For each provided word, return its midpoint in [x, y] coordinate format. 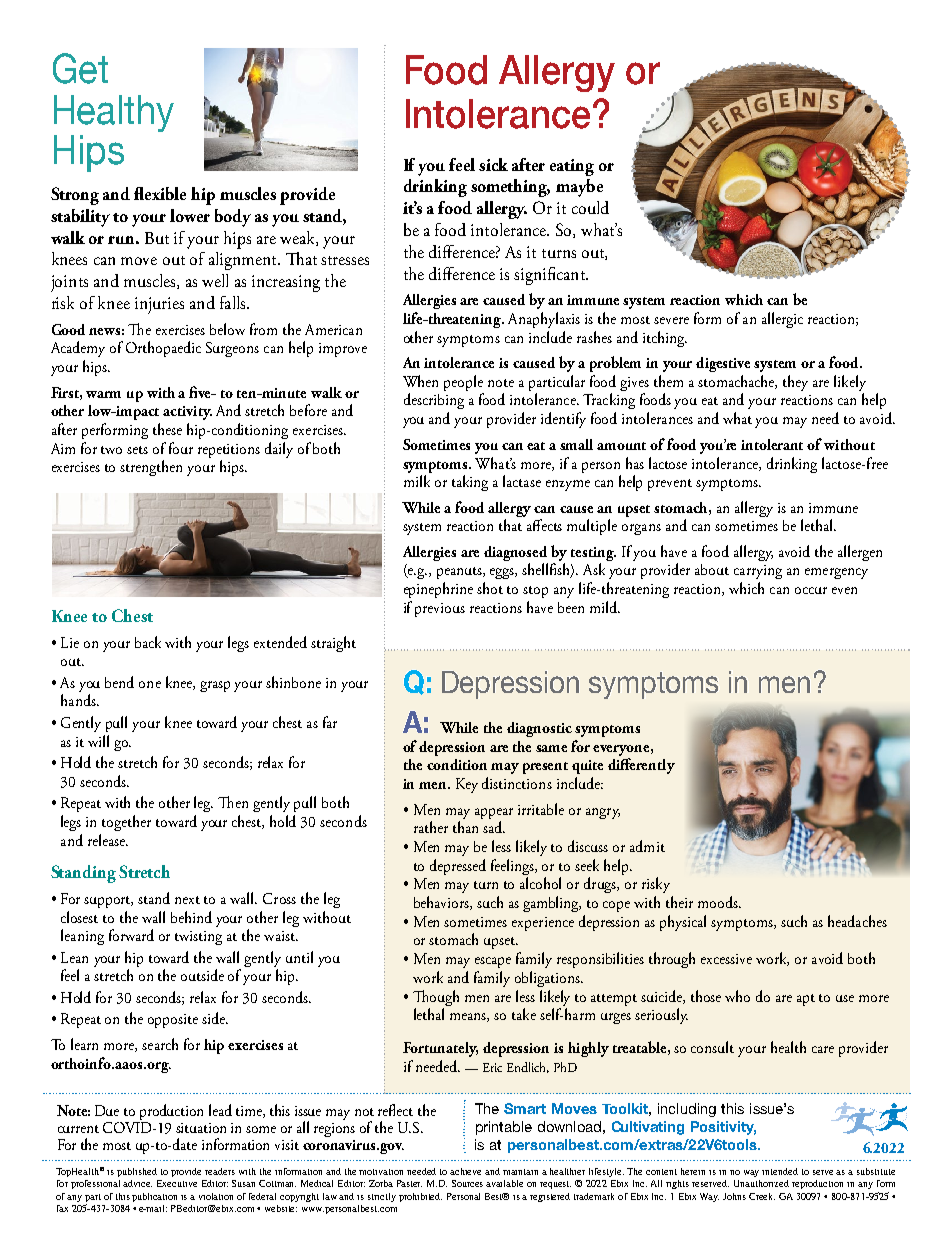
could [590, 207]
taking [470, 483]
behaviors [442, 903]
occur [811, 590]
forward [131, 935]
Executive [177, 1183]
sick [493, 164]
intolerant [772, 444]
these [167, 429]
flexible [160, 193]
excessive [726, 959]
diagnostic [539, 729]
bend [119, 682]
